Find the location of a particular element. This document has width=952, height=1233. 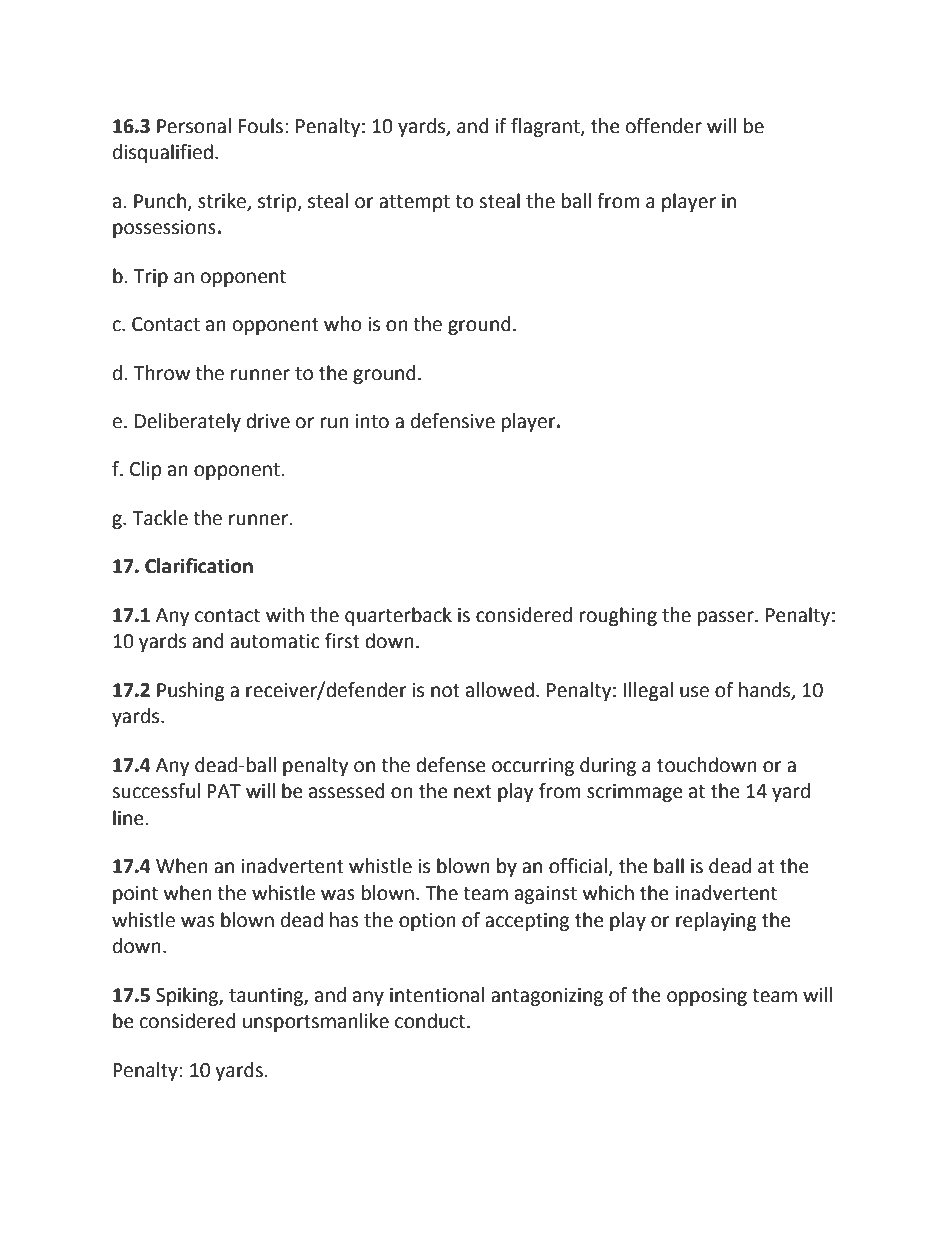

PAT is located at coordinates (224, 791).
